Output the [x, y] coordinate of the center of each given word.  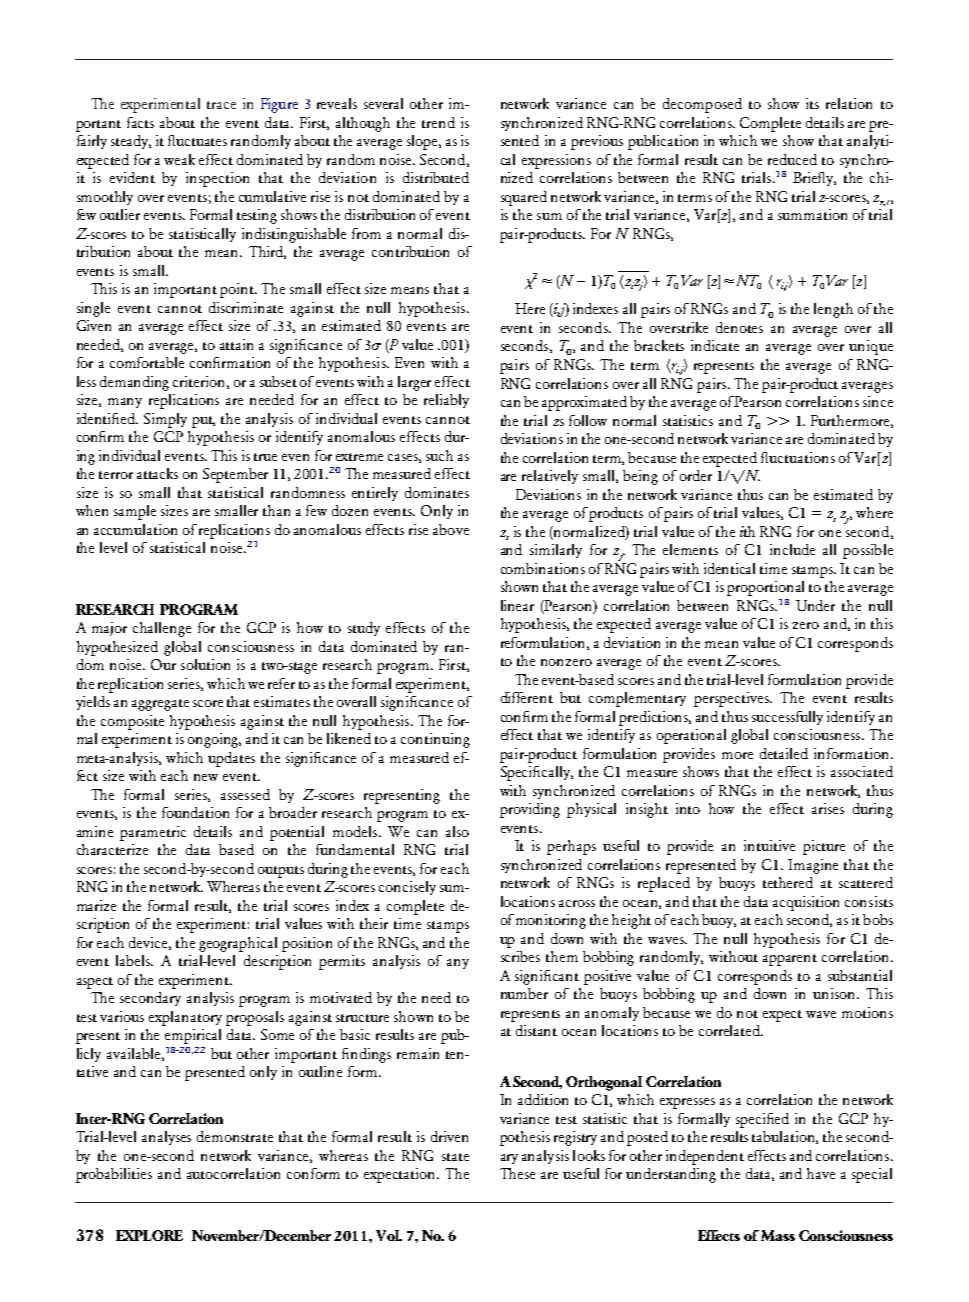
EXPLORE [149, 1235]
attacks [157, 473]
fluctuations [798, 457]
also [457, 831]
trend [438, 122]
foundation [195, 812]
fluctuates [197, 140]
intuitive [769, 845]
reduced [792, 159]
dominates [437, 492]
